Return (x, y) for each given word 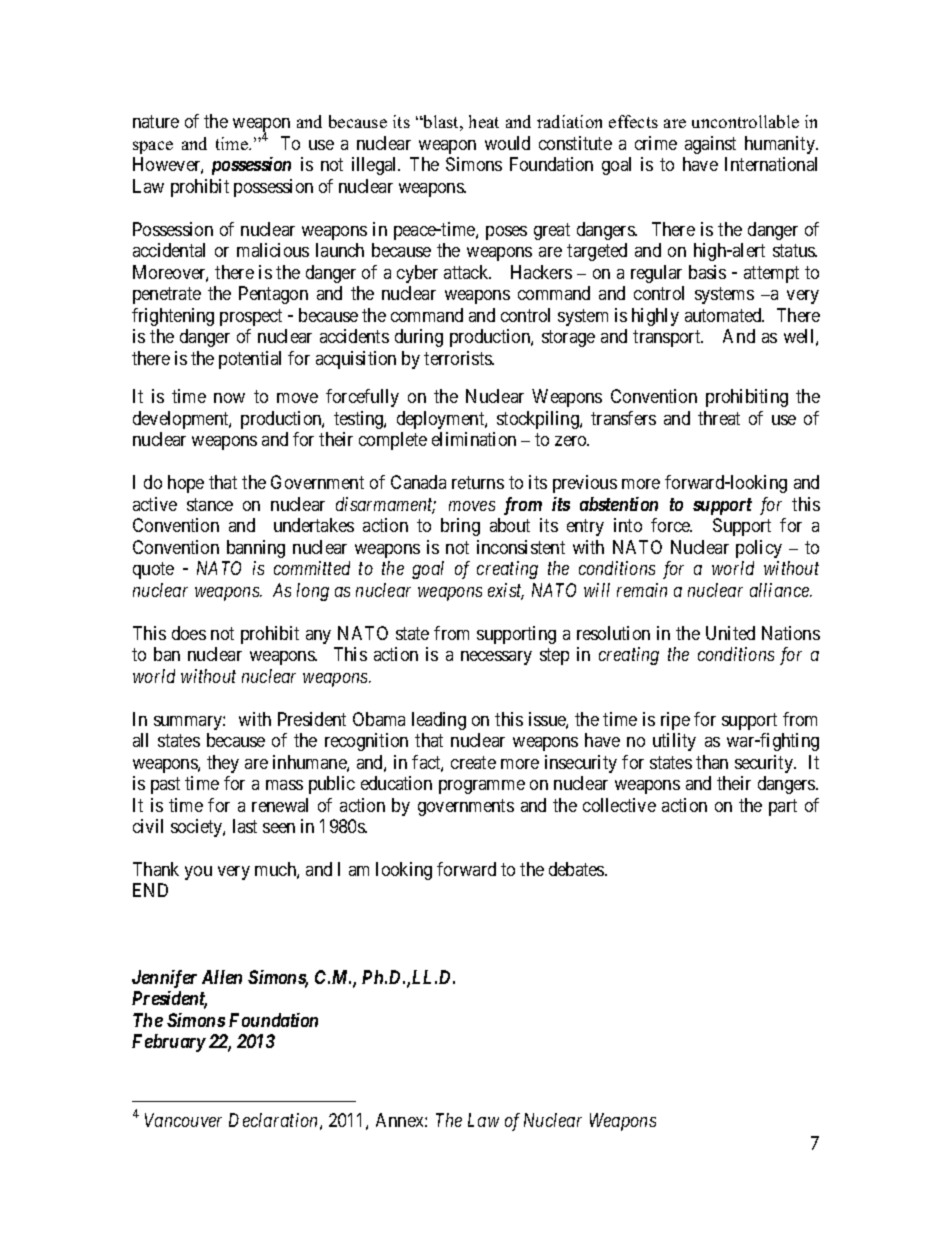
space (153, 147)
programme (482, 787)
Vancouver (183, 1120)
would (507, 143)
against (710, 145)
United (730, 633)
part (783, 807)
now (229, 398)
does (189, 633)
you (198, 873)
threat (719, 418)
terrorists (458, 358)
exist (506, 591)
